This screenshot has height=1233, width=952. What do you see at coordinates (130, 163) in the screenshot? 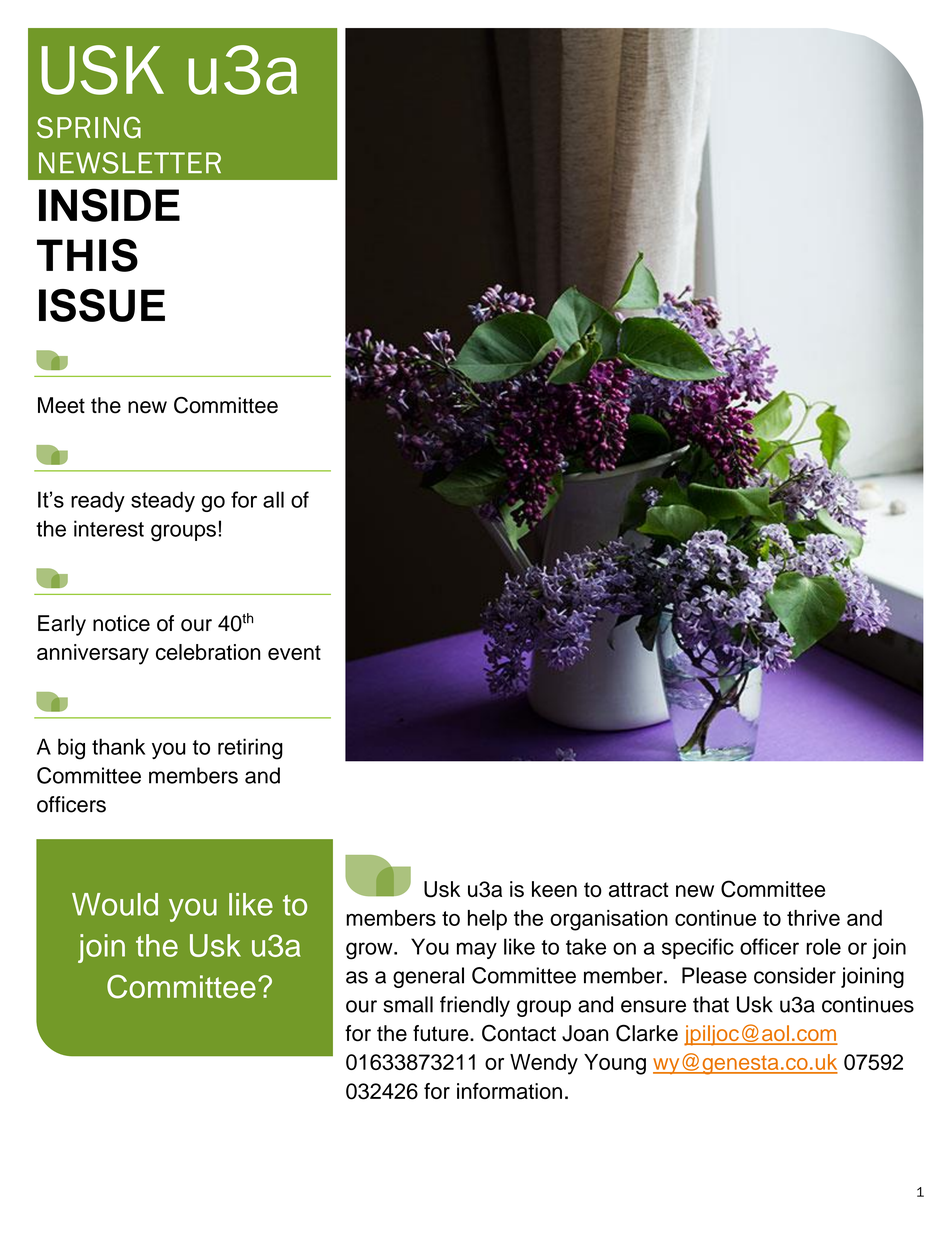
I see `NEWSLETTER` at bounding box center [130, 163].
